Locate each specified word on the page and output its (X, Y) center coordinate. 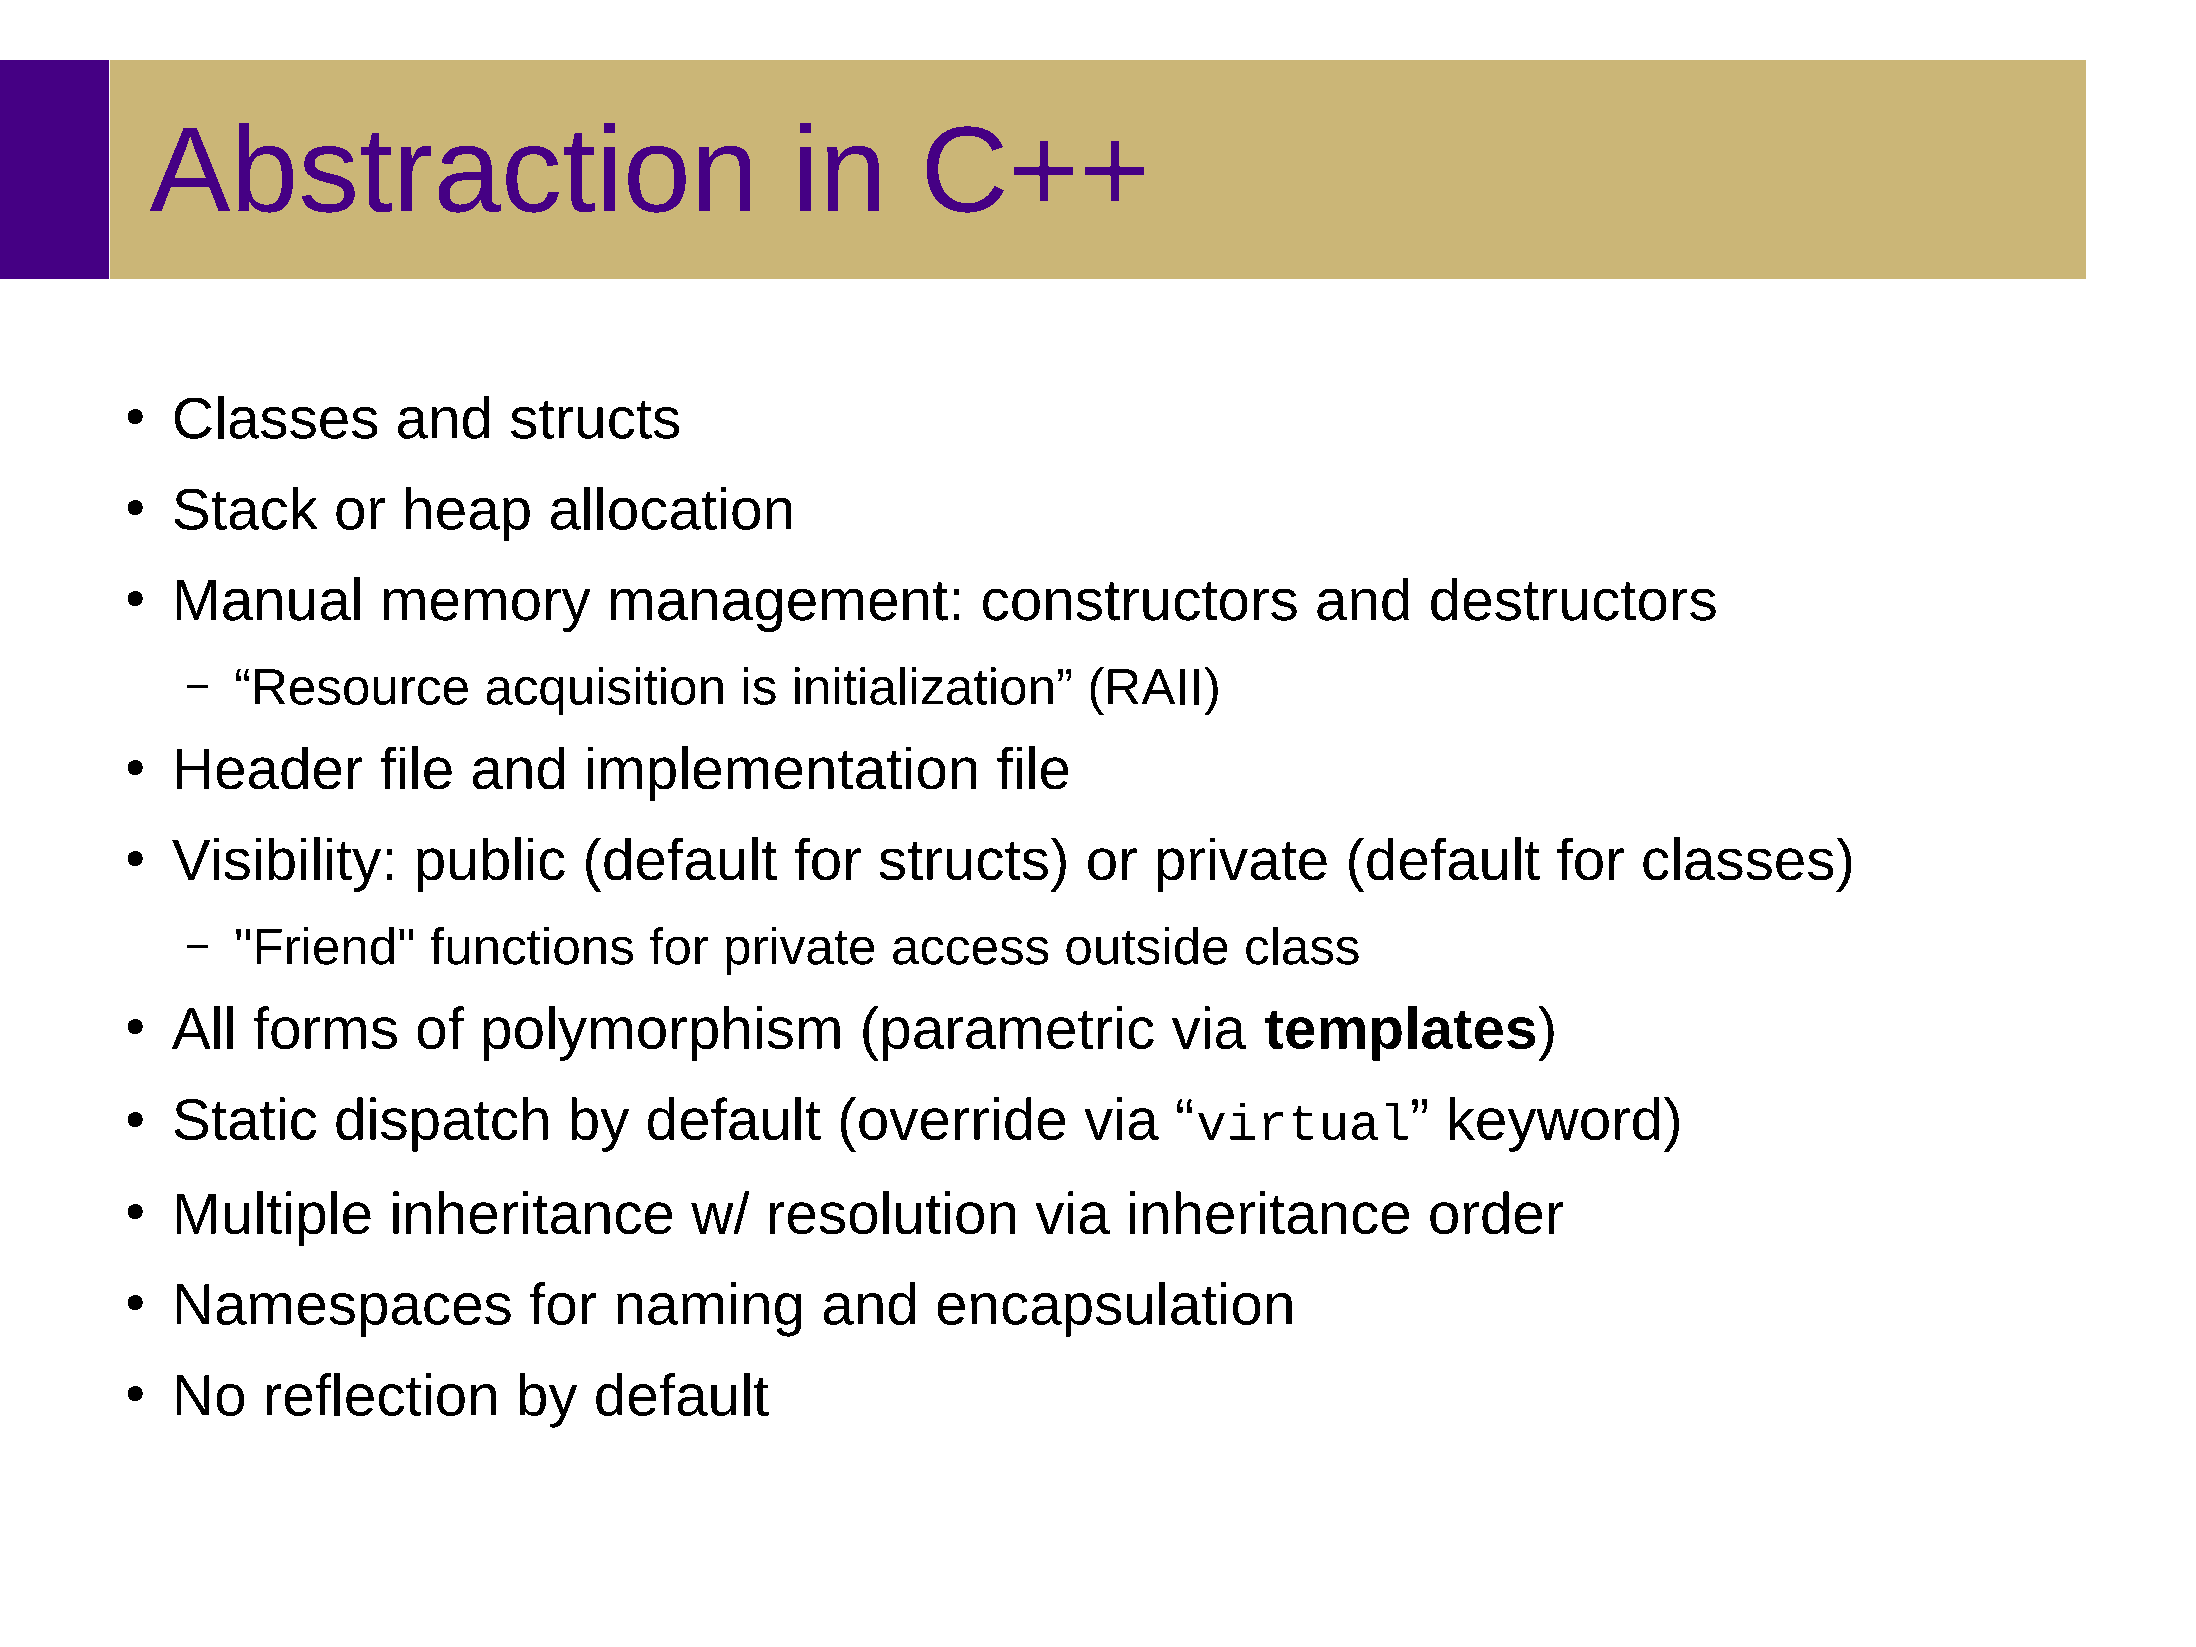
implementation (782, 773)
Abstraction (450, 168)
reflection (381, 1394)
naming (709, 1309)
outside (1146, 946)
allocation (671, 508)
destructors (1573, 599)
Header (269, 768)
